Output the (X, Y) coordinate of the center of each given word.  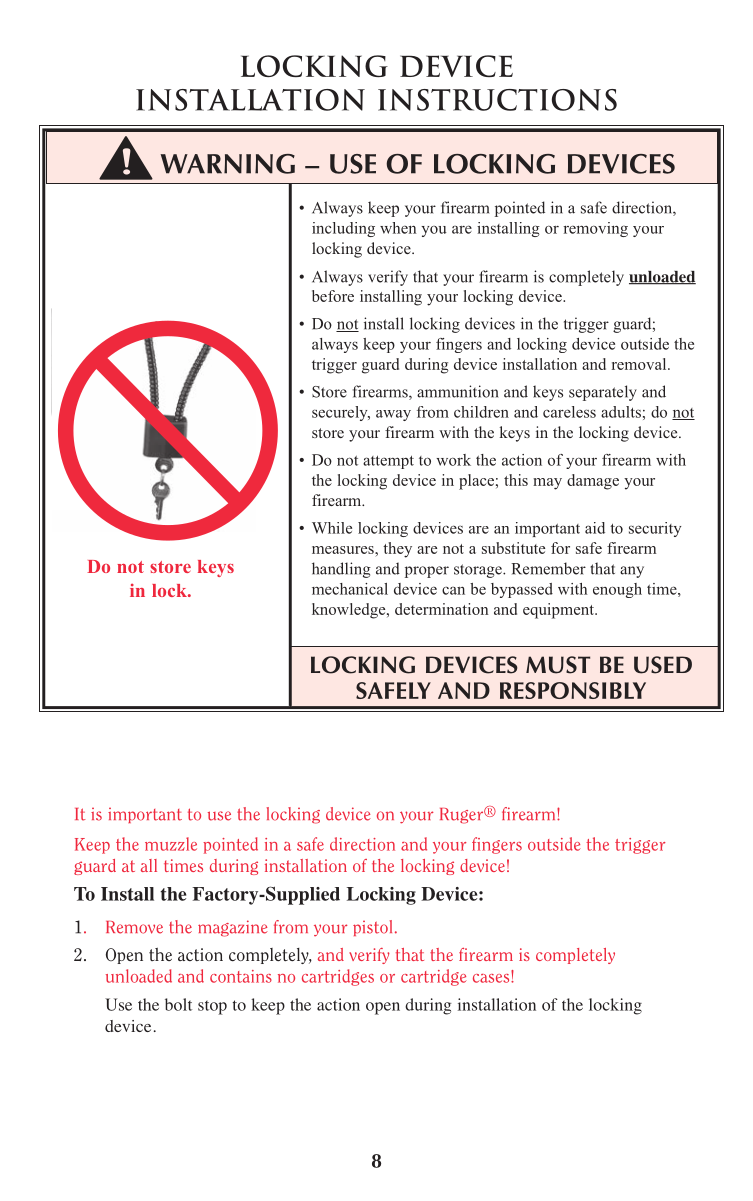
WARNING (228, 164)
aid (595, 528)
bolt (178, 1004)
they (397, 550)
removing (595, 229)
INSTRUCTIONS (497, 100)
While (332, 528)
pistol (372, 928)
